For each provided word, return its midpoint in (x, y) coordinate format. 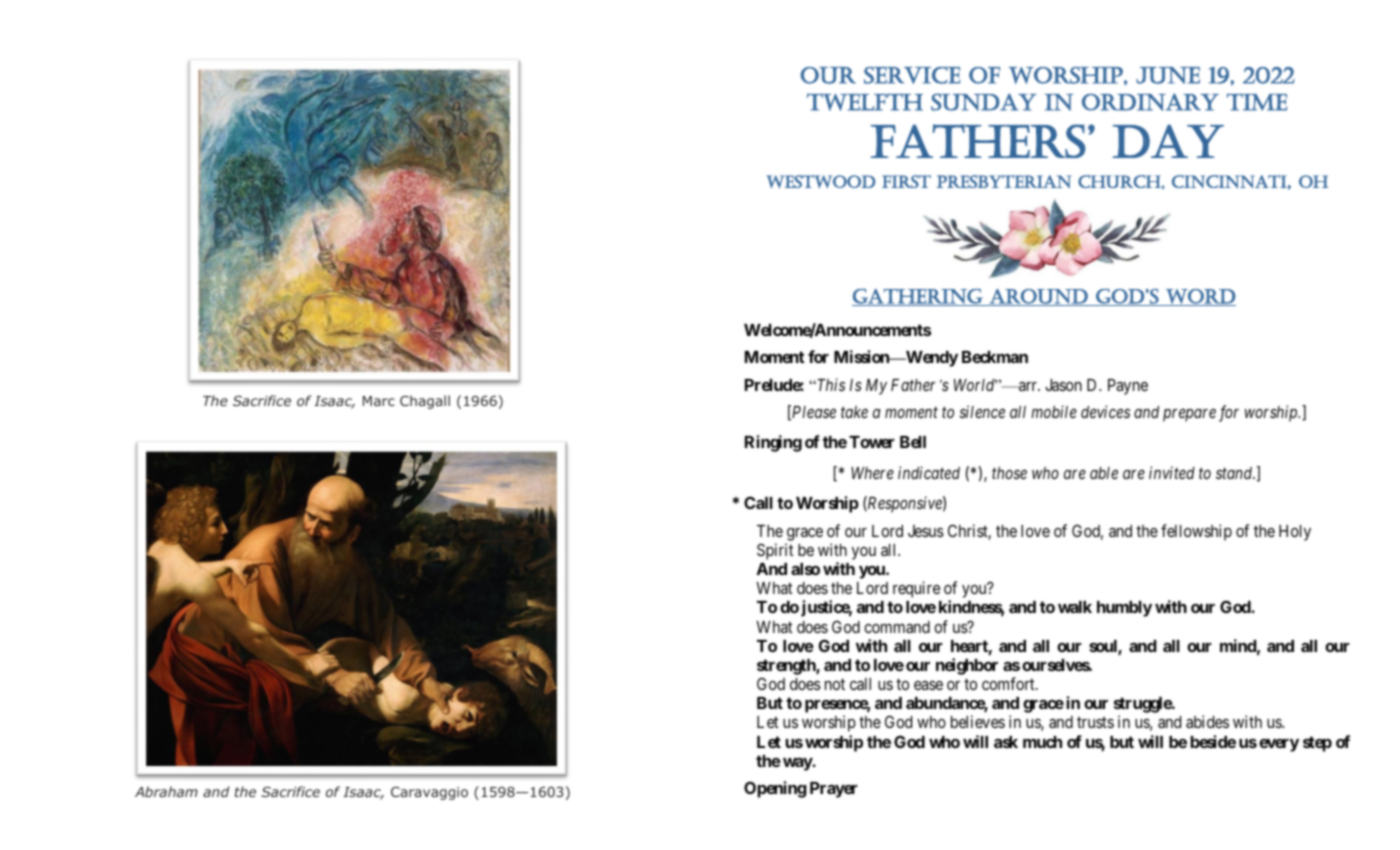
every (1279, 745)
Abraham (166, 791)
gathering (918, 297)
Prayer (834, 790)
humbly (1124, 609)
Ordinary (1150, 102)
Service (912, 75)
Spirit (775, 551)
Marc (379, 401)
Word (1200, 297)
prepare (1189, 415)
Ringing (773, 443)
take (854, 412)
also (805, 569)
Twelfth (865, 102)
